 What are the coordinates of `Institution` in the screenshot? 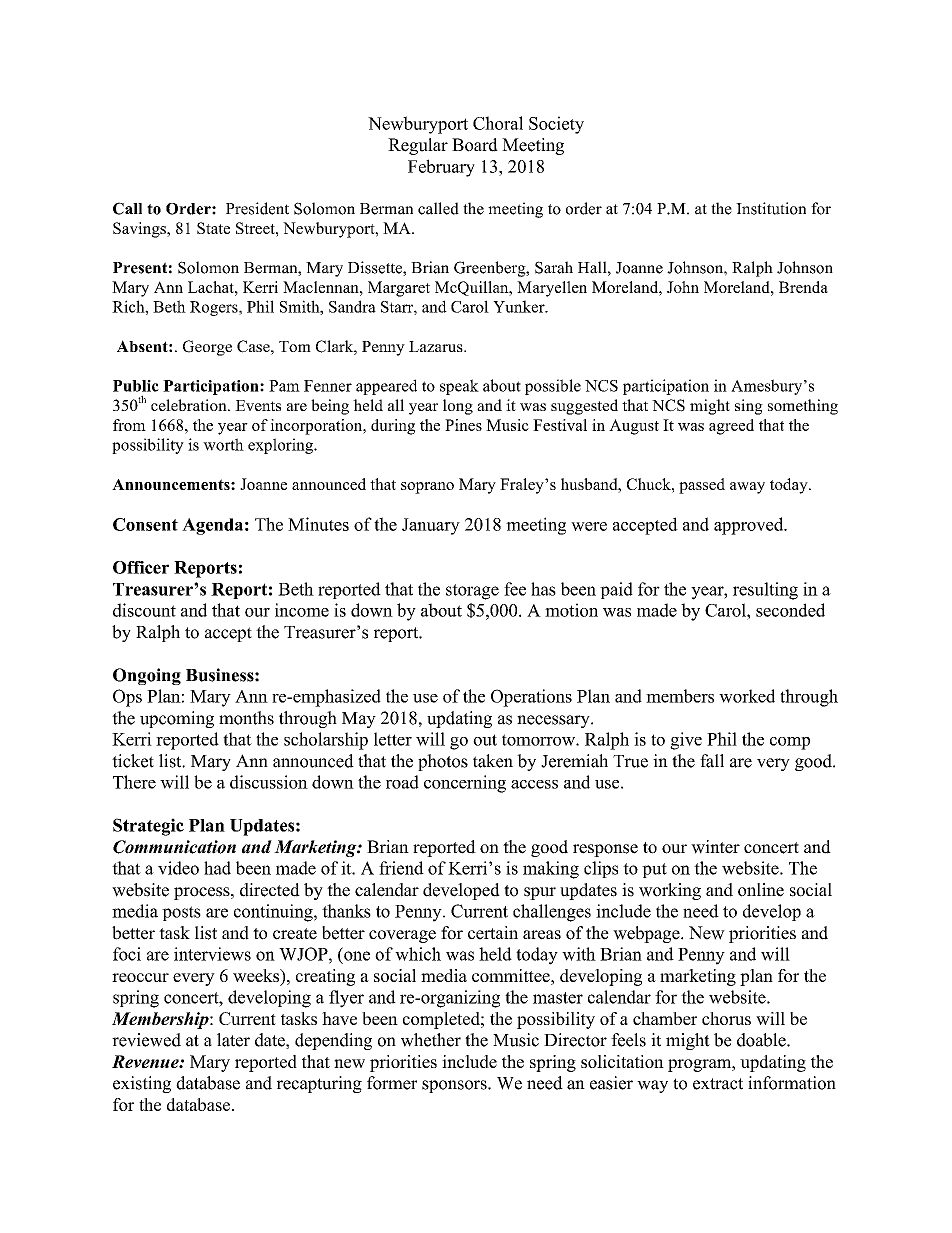 It's located at (771, 208).
